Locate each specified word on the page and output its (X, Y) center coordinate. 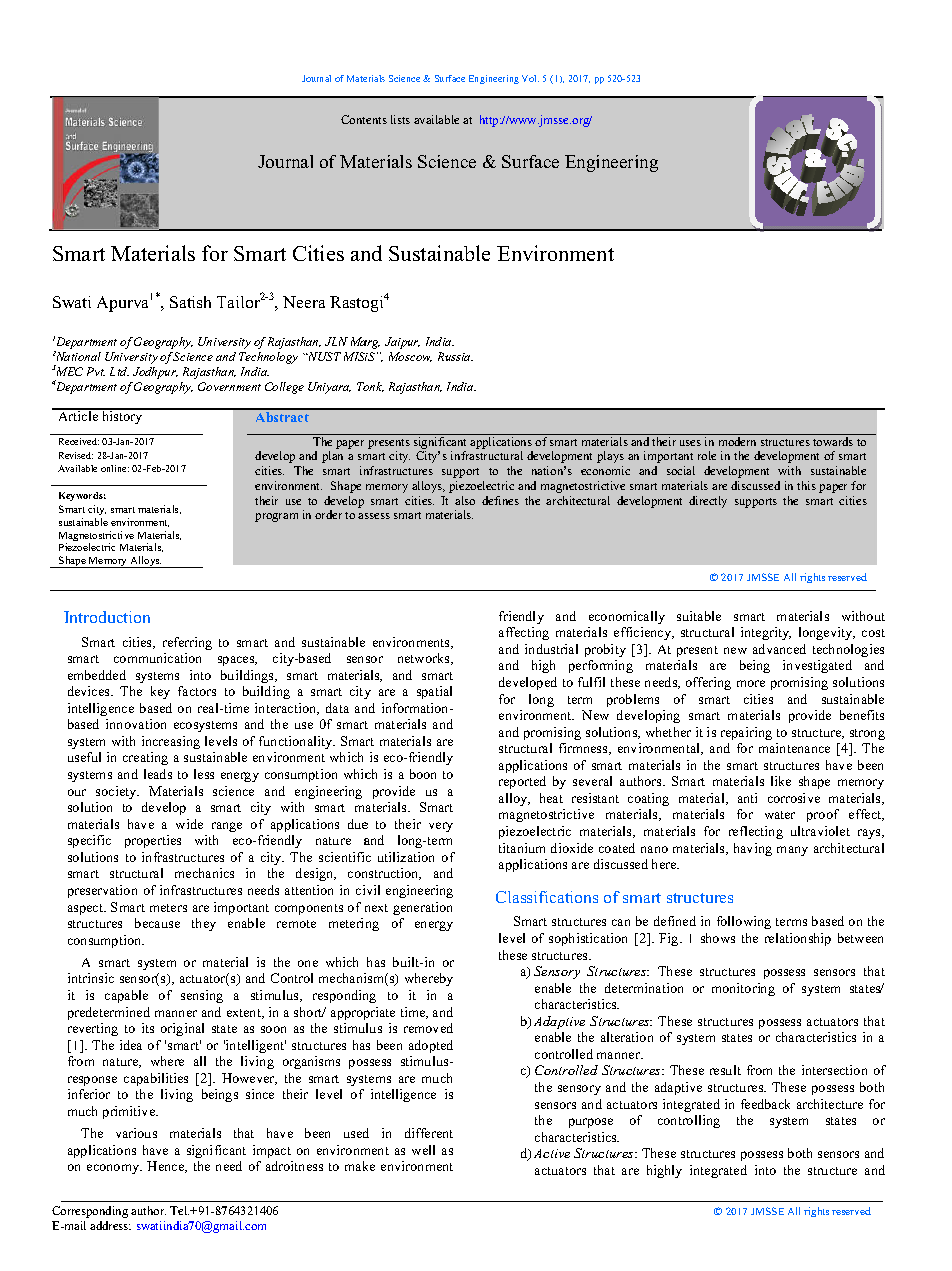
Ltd (119, 371)
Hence (167, 1167)
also (465, 500)
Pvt (96, 371)
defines (500, 500)
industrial (551, 649)
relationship (798, 939)
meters (168, 908)
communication (157, 658)
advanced (779, 649)
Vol (530, 78)
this (806, 485)
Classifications (547, 897)
